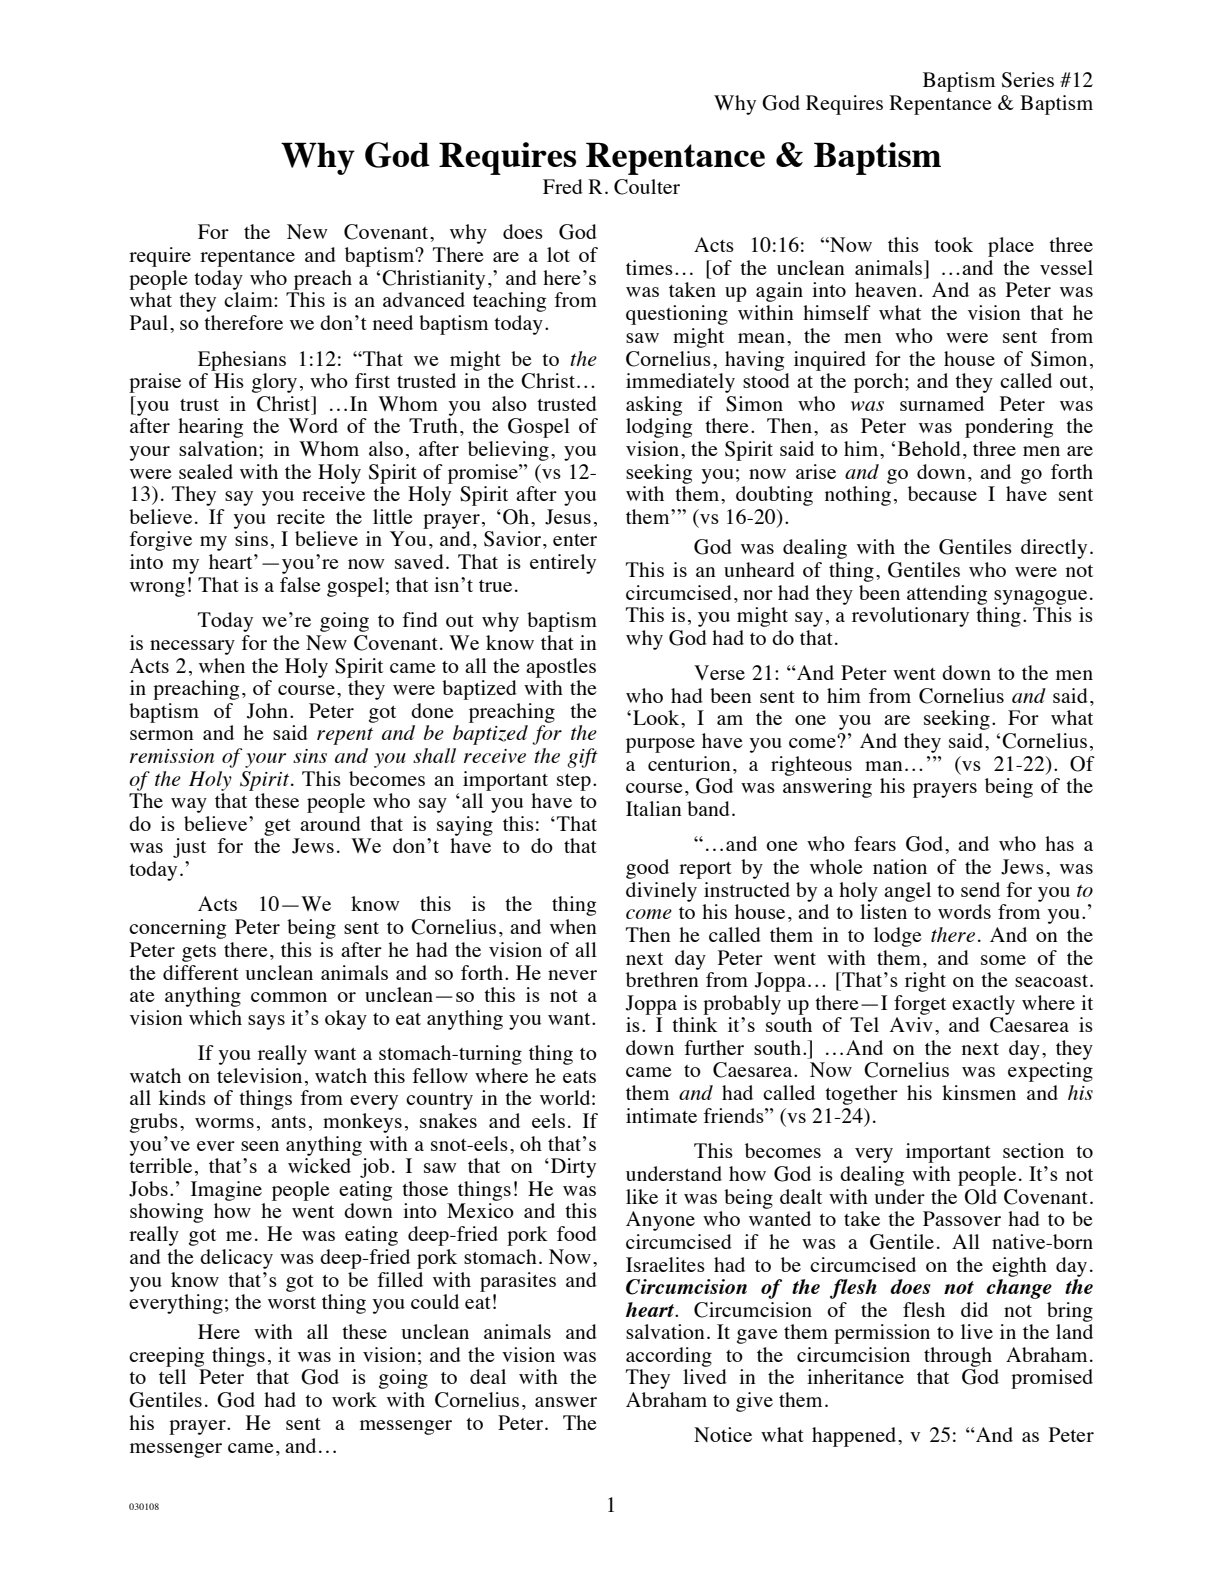 Image resolution: width=1223 pixels, height=1583 pixels. Describe the element at coordinates (662, 979) in the page. I see `brethren` at that location.
